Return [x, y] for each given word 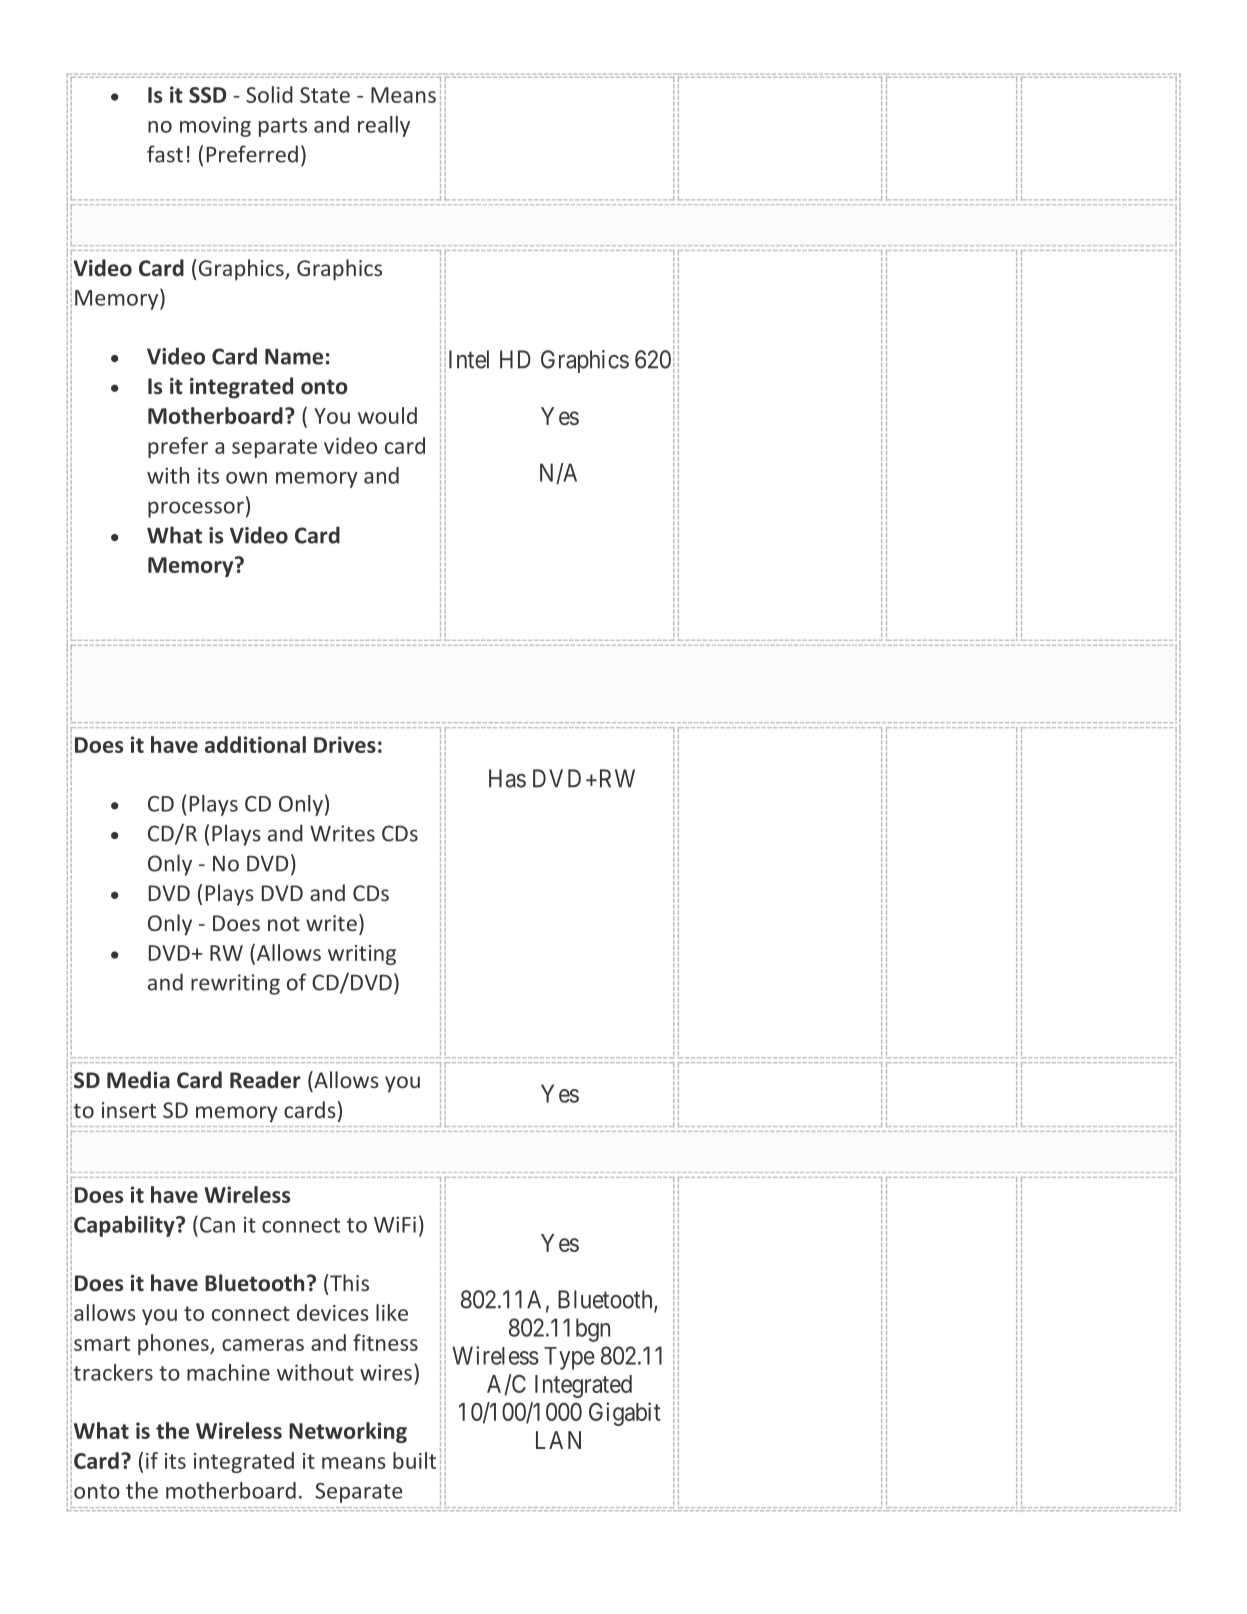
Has [507, 778]
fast [165, 154]
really [384, 126]
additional [255, 744]
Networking [348, 1432]
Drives [345, 744]
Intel [469, 359]
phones [174, 1344]
